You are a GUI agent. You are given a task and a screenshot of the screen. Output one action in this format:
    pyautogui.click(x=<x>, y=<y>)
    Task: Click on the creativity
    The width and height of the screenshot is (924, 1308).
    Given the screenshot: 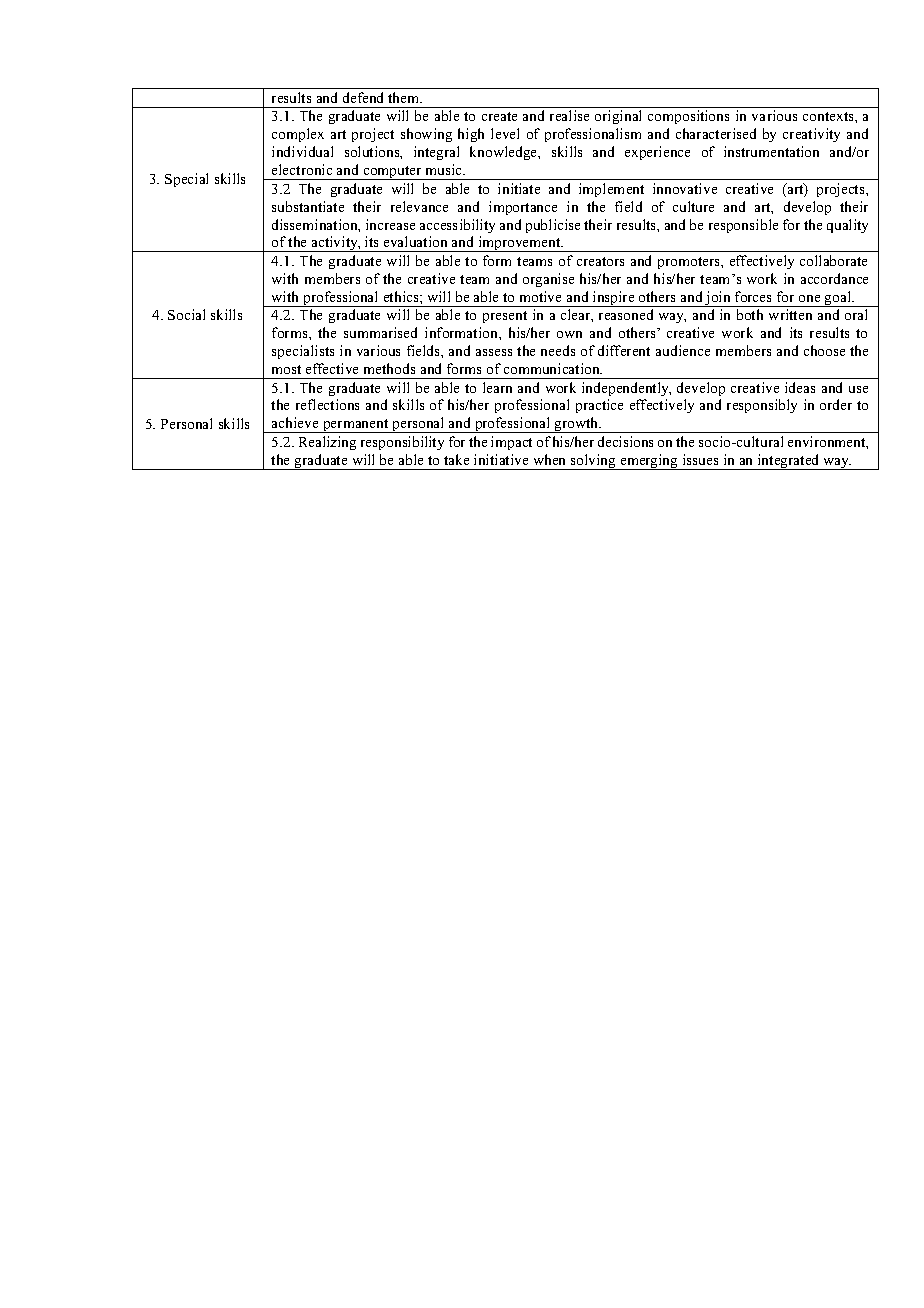 What is the action you would take?
    pyautogui.click(x=811, y=135)
